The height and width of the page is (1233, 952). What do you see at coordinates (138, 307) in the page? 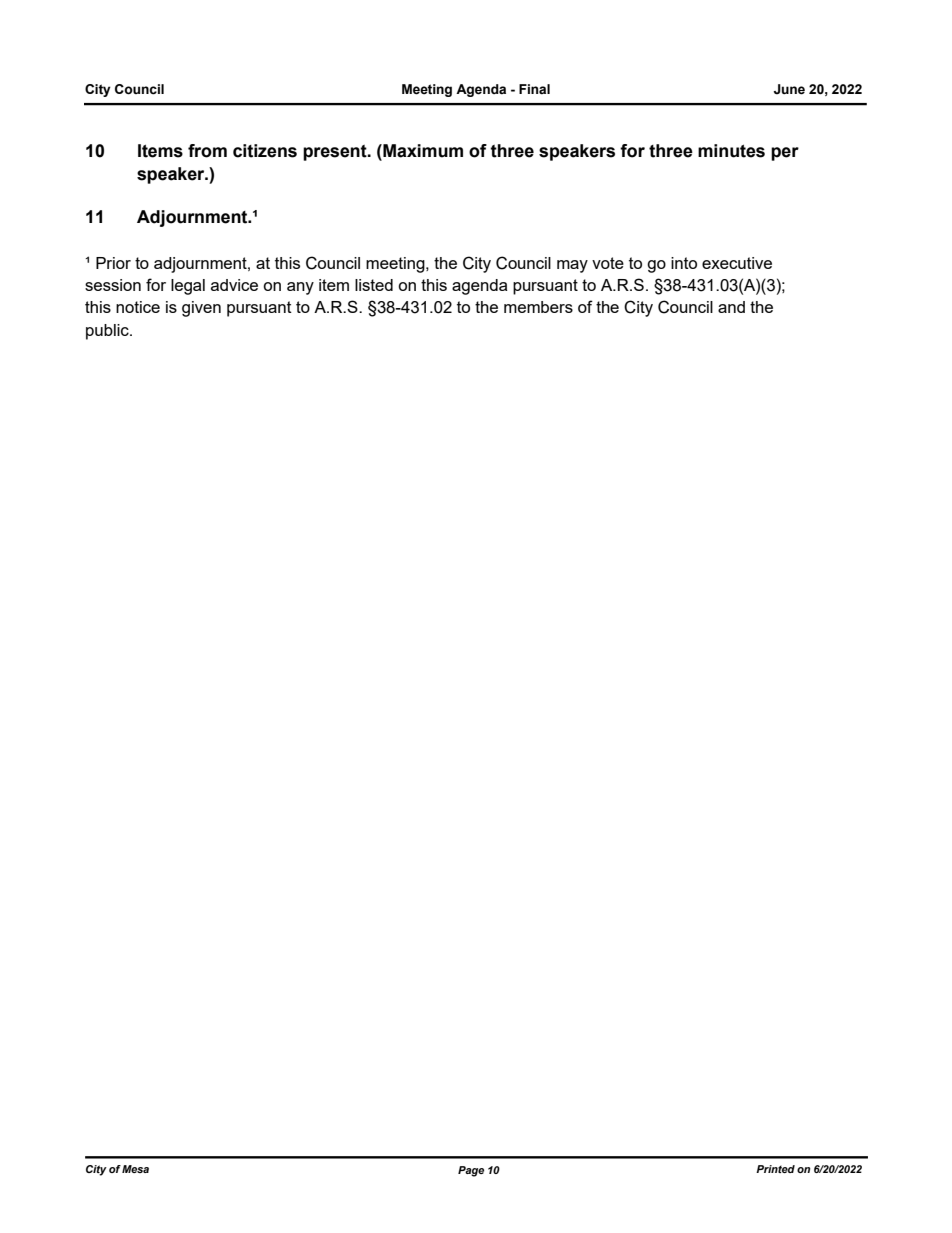
I see `notice` at bounding box center [138, 307].
